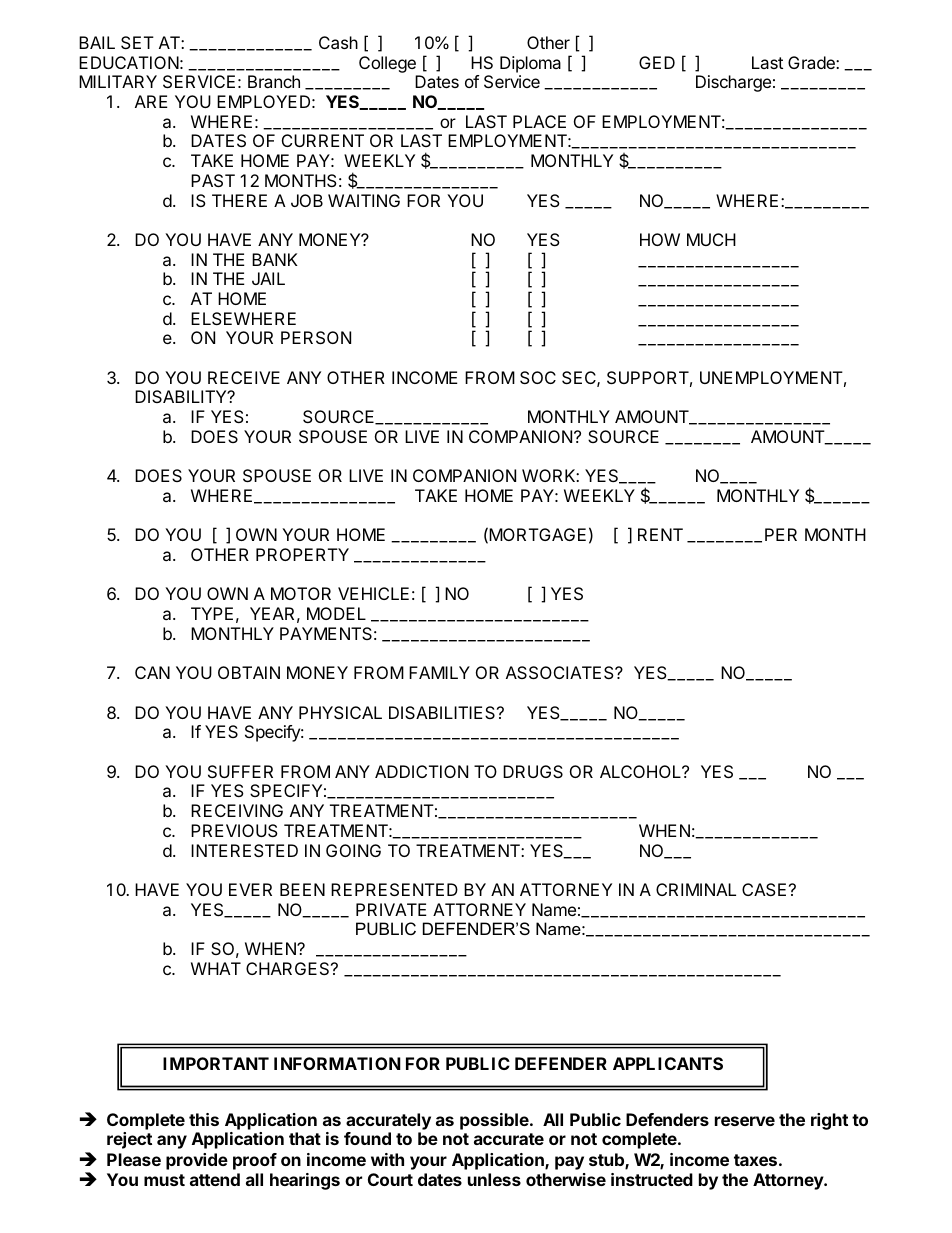 Image resolution: width=952 pixels, height=1233 pixels. What do you see at coordinates (237, 810) in the screenshot?
I see `RECEIVING` at bounding box center [237, 810].
